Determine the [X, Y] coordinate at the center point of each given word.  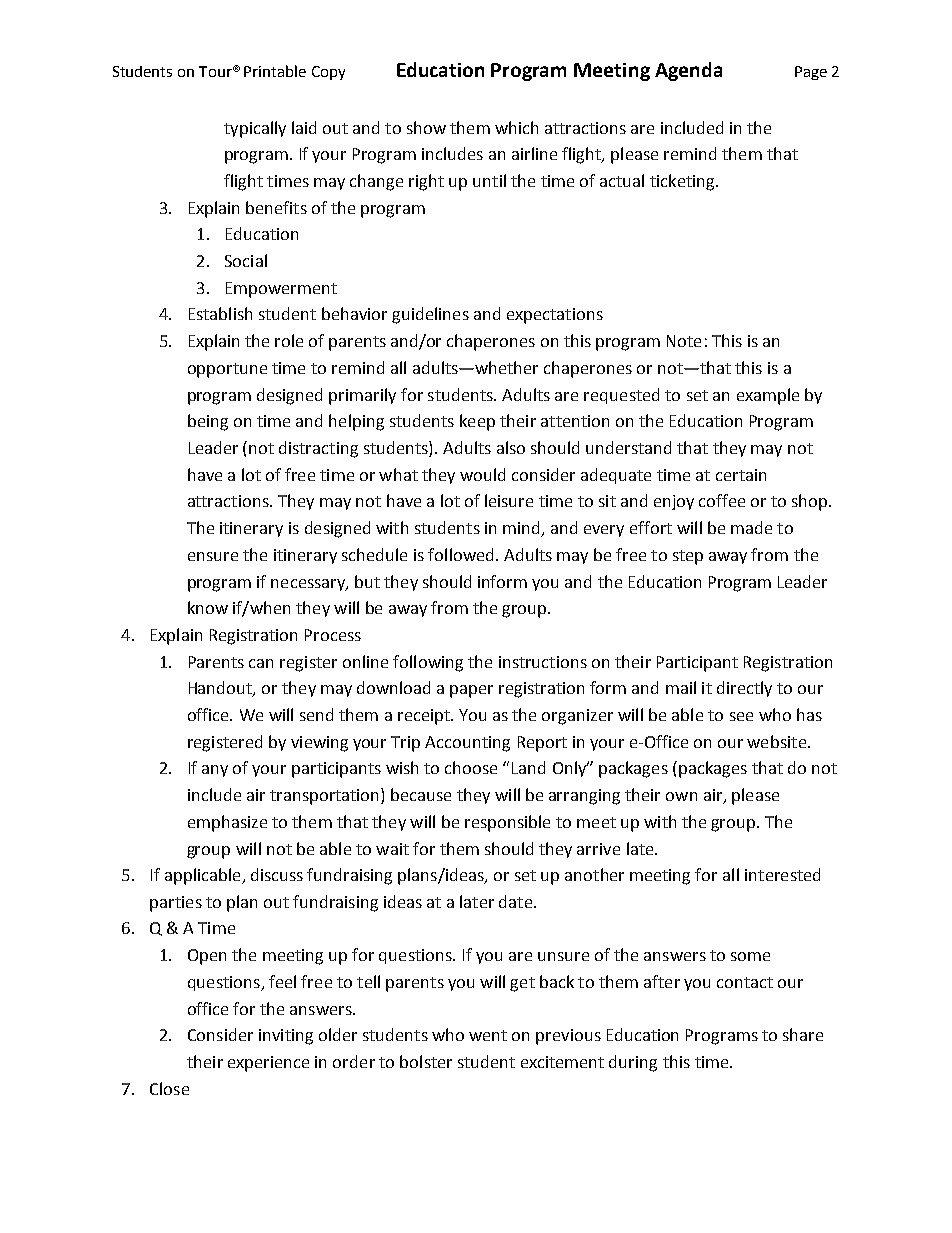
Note [684, 341]
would [482, 474]
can [261, 663]
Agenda [688, 71]
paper [471, 691]
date [515, 901]
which [516, 127]
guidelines [430, 315]
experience [268, 1064]
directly [744, 689]
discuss [277, 874]
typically [255, 129]
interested [782, 874]
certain [741, 475]
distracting [318, 449]
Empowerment [281, 290]
